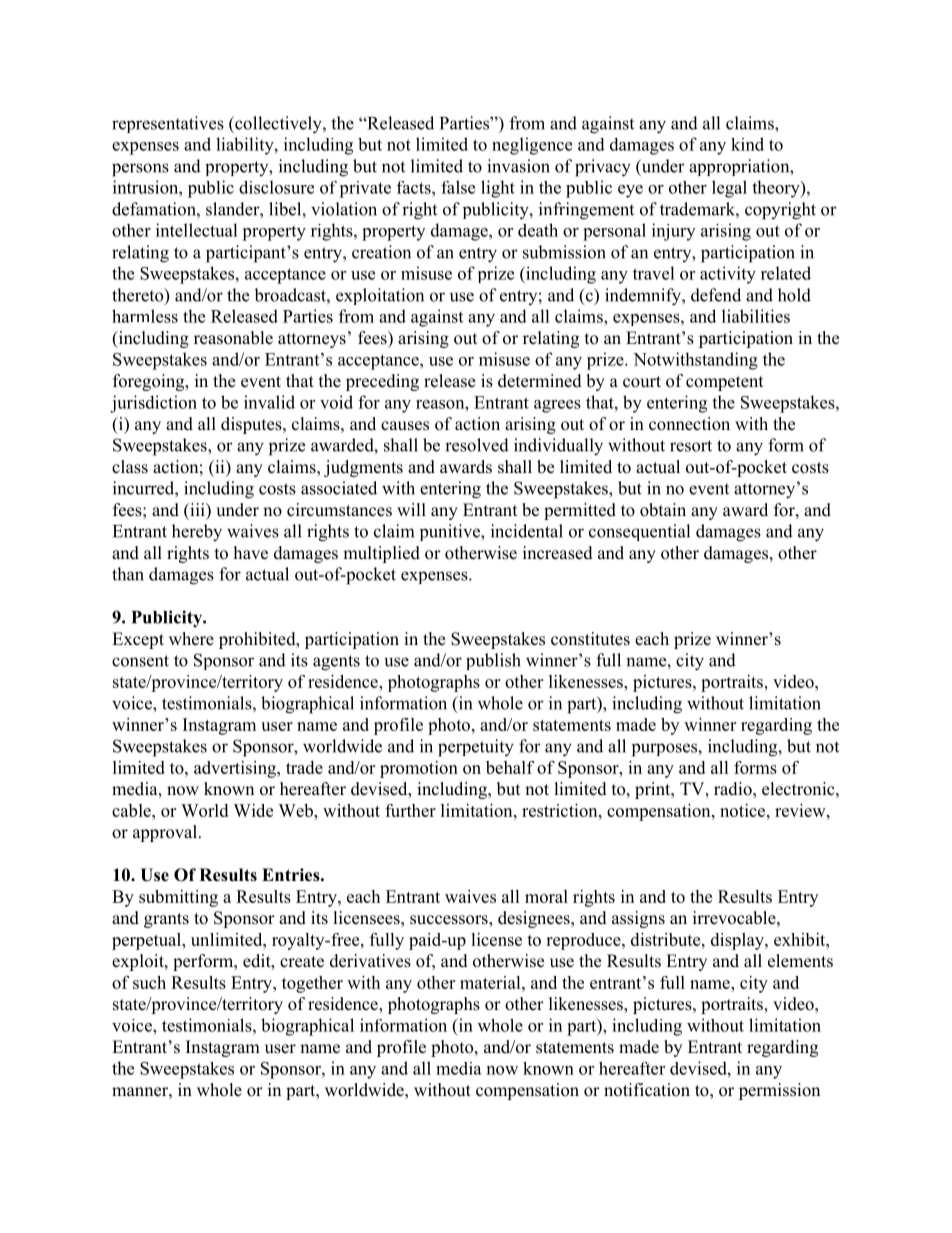 This screenshot has width=952, height=1233. Describe the element at coordinates (747, 144) in the screenshot. I see `kind` at that location.
